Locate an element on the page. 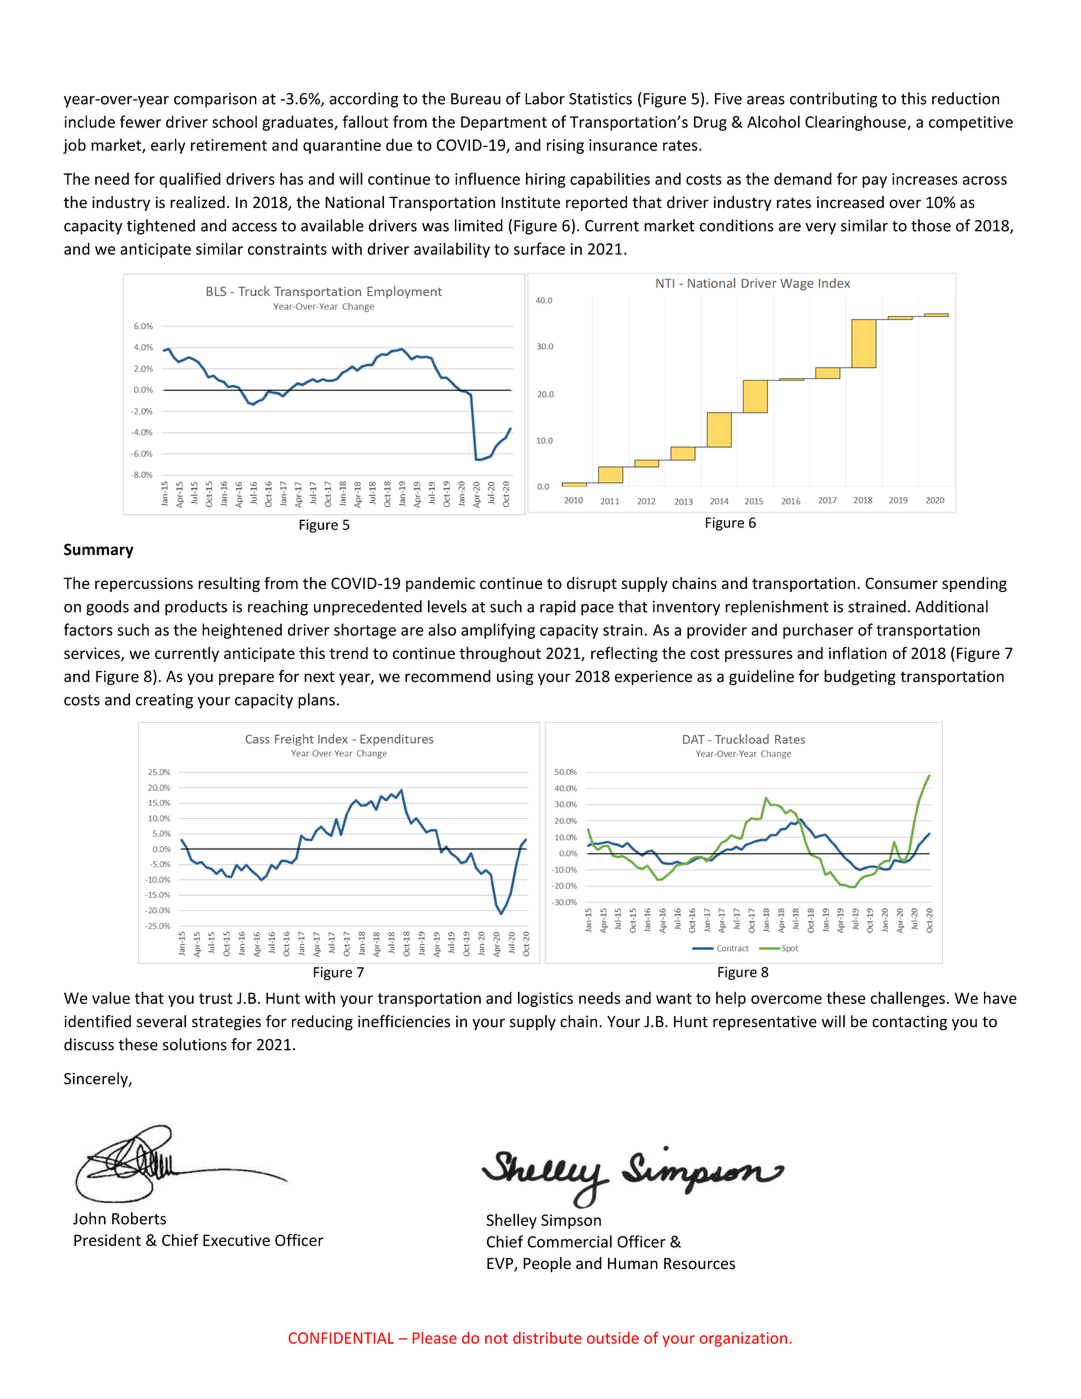 The image size is (1081, 1399). Summary is located at coordinates (99, 551).
